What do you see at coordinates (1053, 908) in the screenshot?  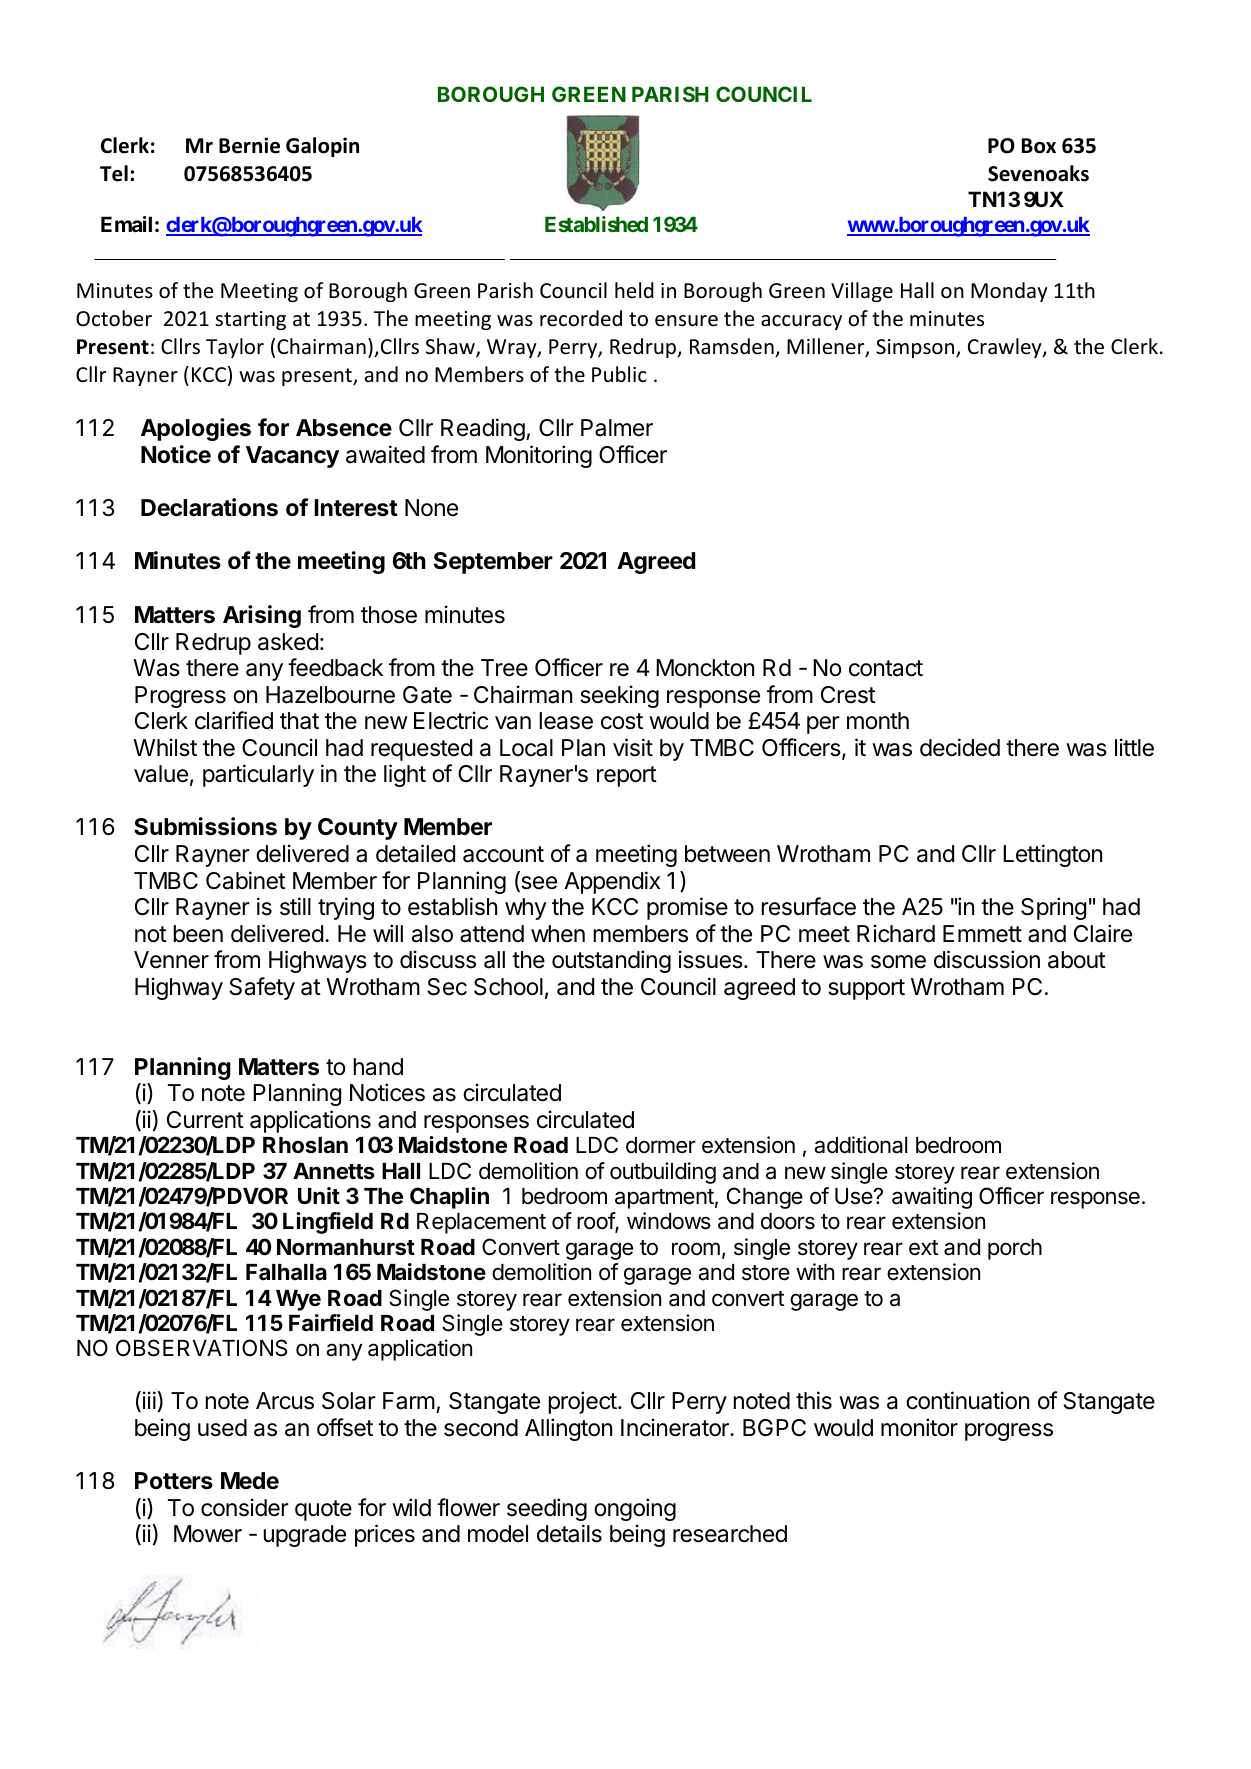 I see `Spring` at bounding box center [1053, 908].
